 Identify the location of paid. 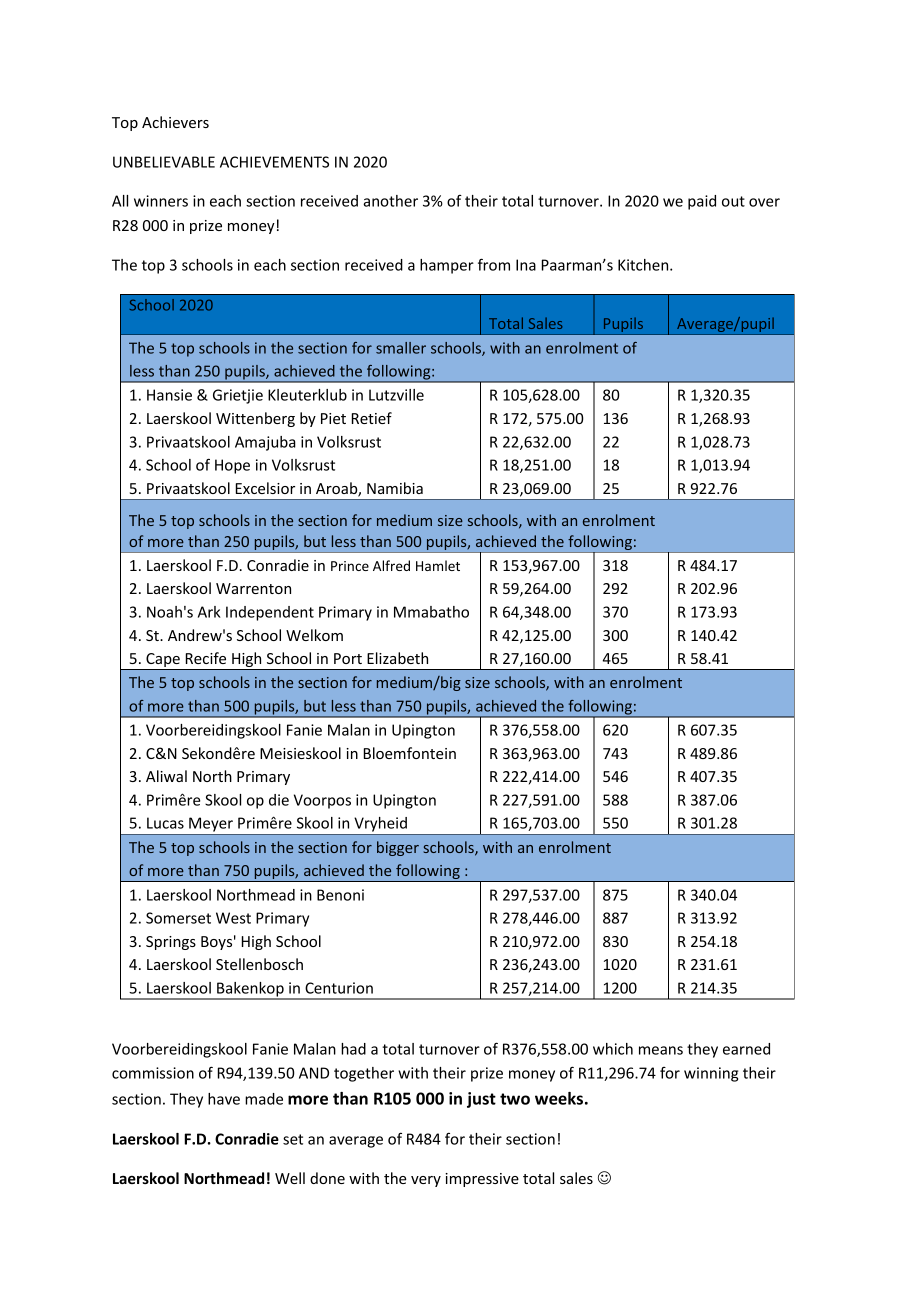
(702, 202).
